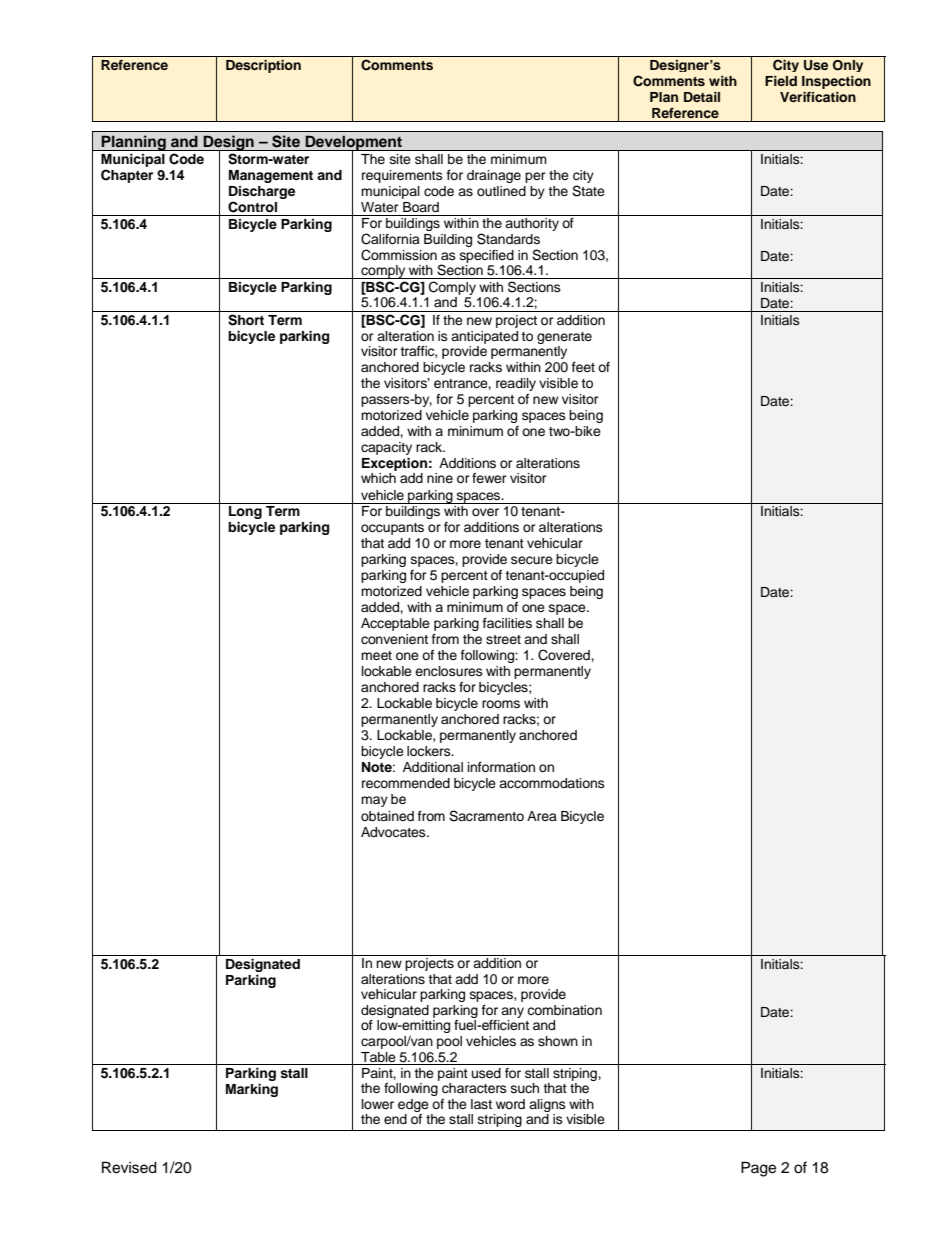 Image resolution: width=952 pixels, height=1233 pixels. I want to click on Description, so click(263, 66).
